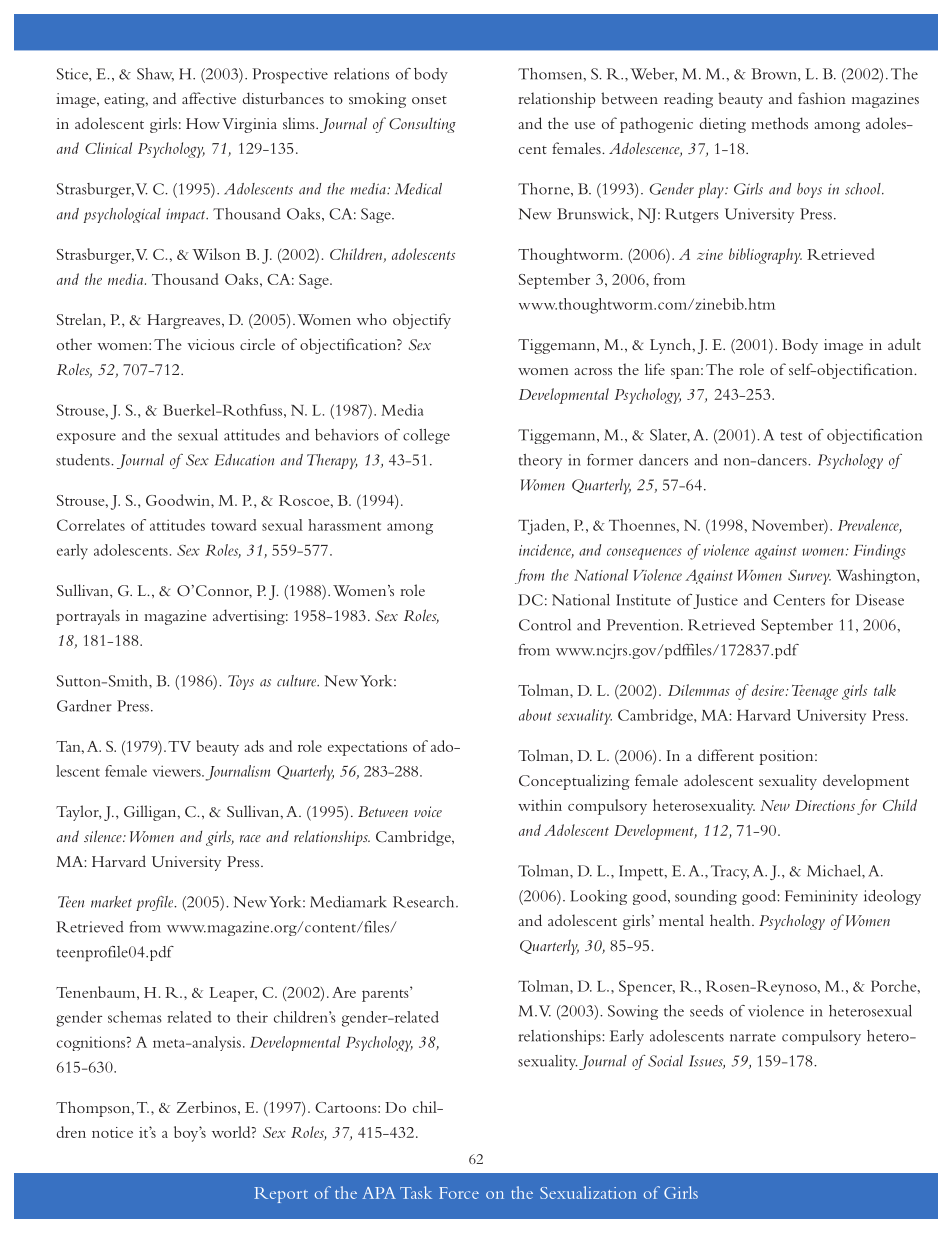 The image size is (952, 1233). I want to click on fashion, so click(822, 98).
